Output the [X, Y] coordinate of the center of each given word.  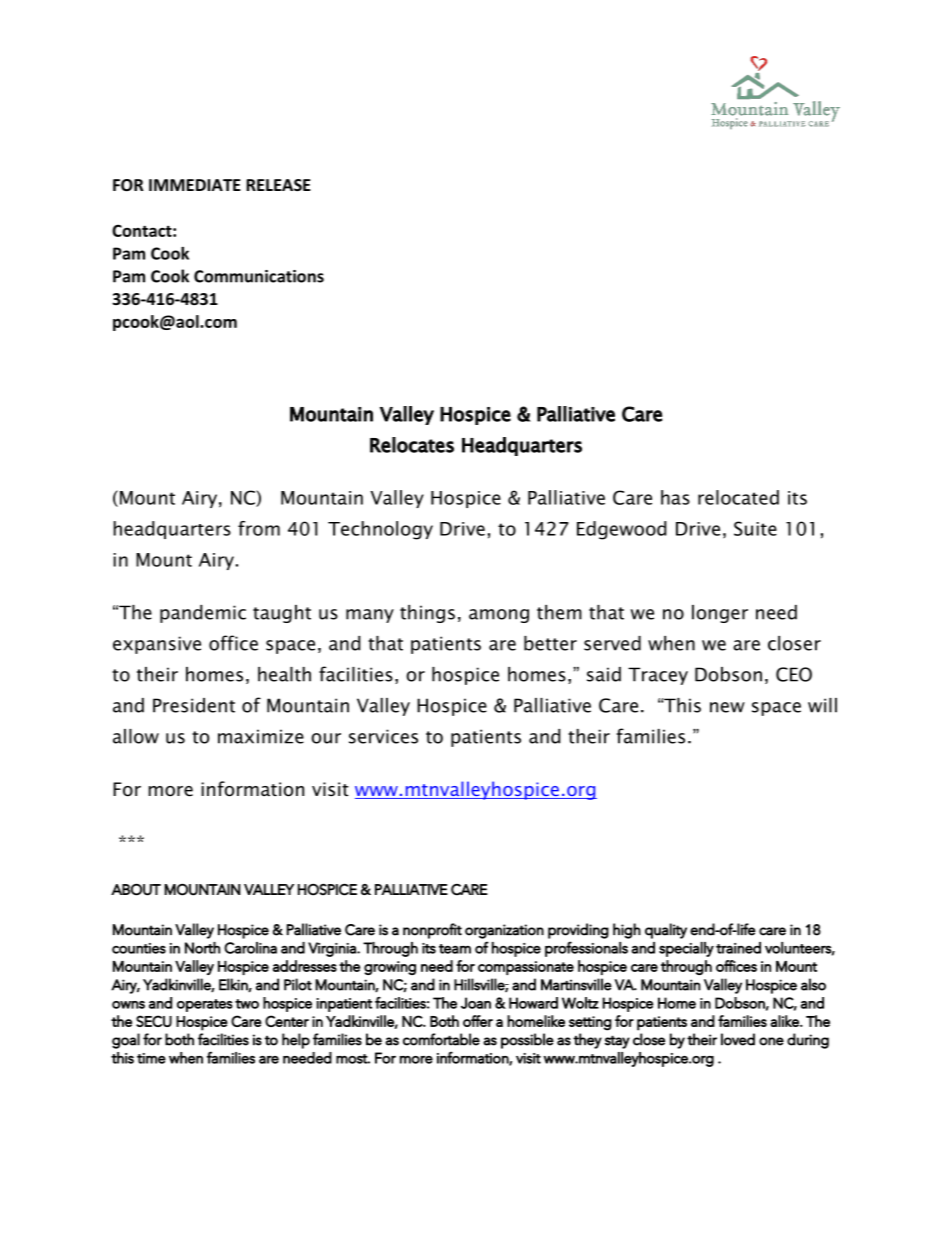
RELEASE [278, 185]
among [499, 616]
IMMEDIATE [195, 185]
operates [205, 1005]
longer [720, 614]
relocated [738, 497]
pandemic [203, 614]
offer [478, 1021]
